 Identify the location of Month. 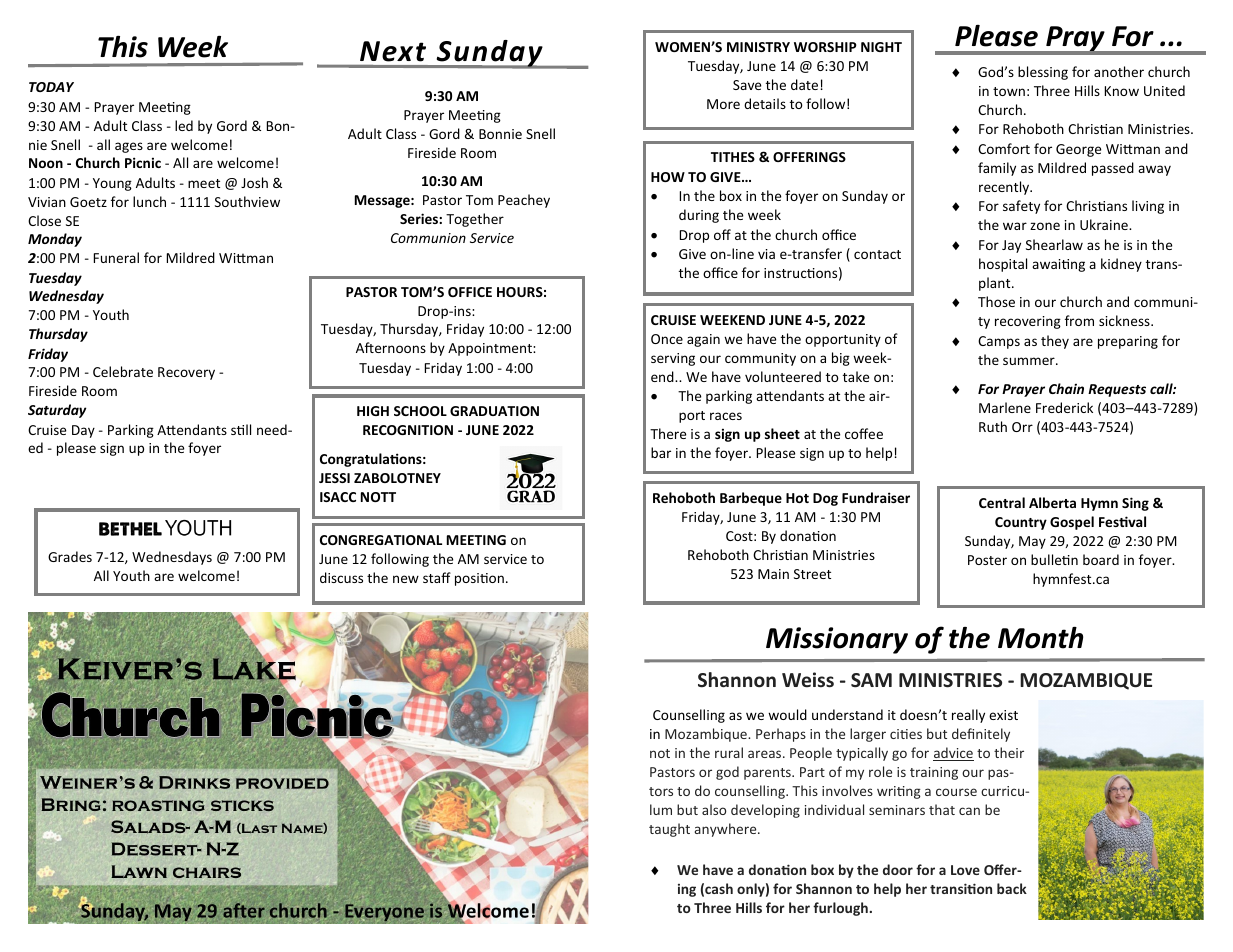
(1040, 638).
